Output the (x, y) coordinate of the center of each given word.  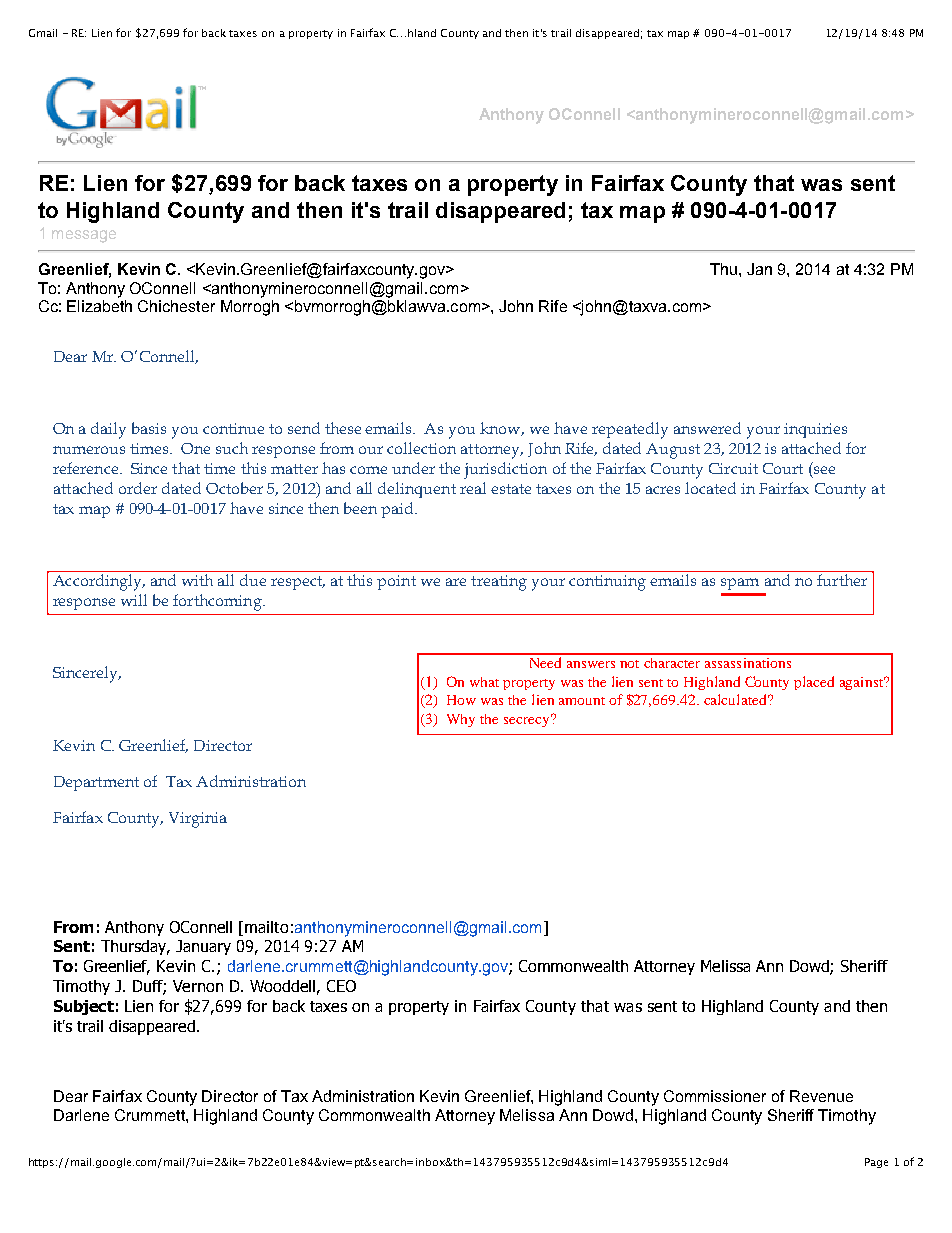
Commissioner (715, 1096)
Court (783, 468)
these (343, 428)
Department (96, 783)
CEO (341, 986)
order (138, 488)
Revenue (821, 1096)
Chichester (176, 306)
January (203, 947)
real (473, 488)
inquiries (815, 430)
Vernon (198, 986)
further (842, 580)
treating (499, 583)
